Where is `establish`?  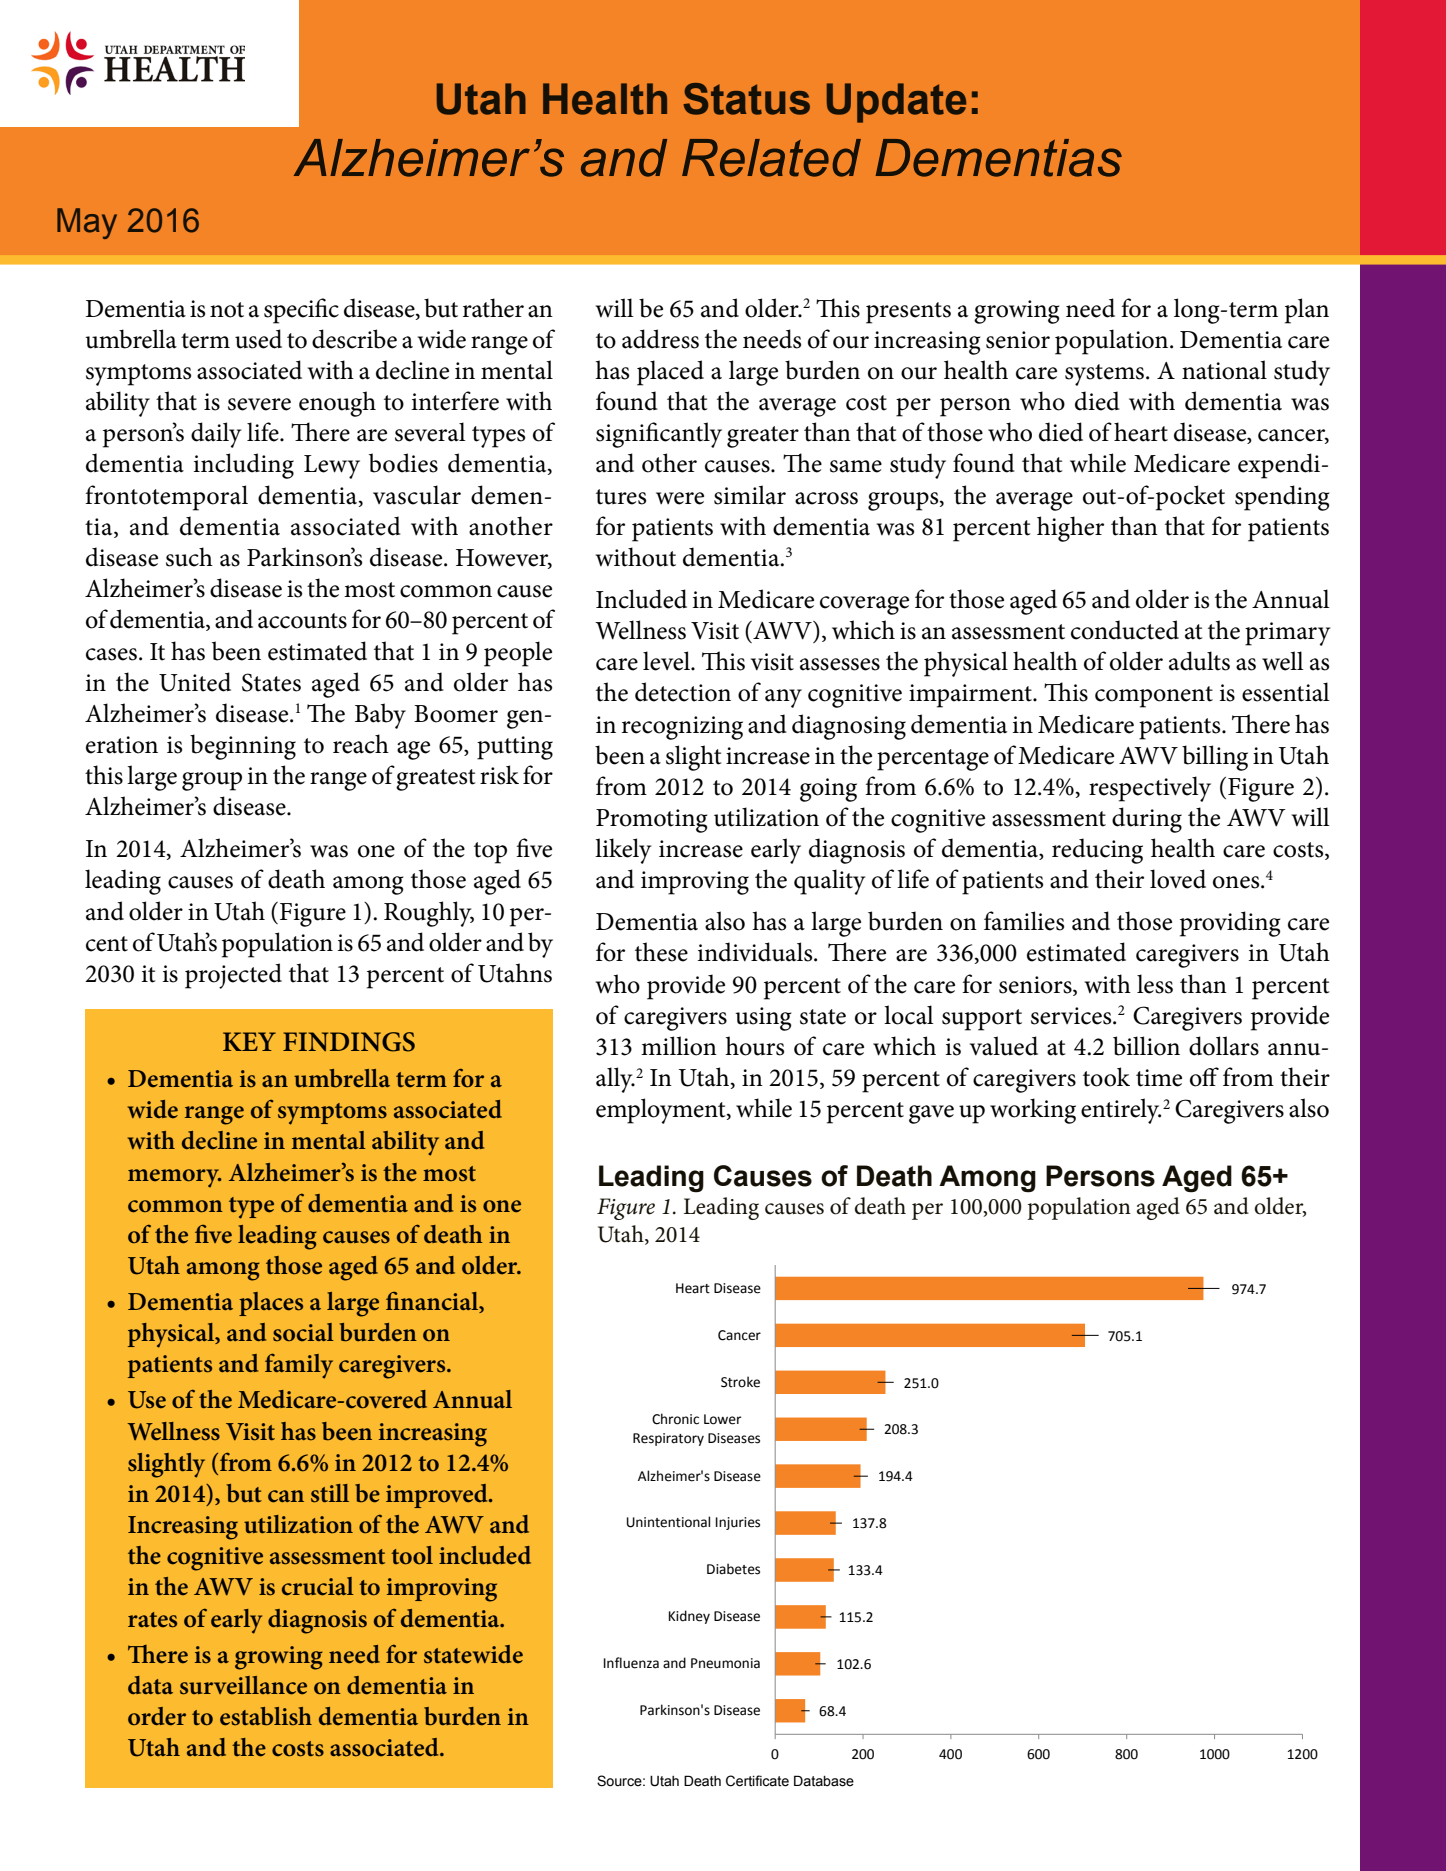 establish is located at coordinates (266, 1716).
